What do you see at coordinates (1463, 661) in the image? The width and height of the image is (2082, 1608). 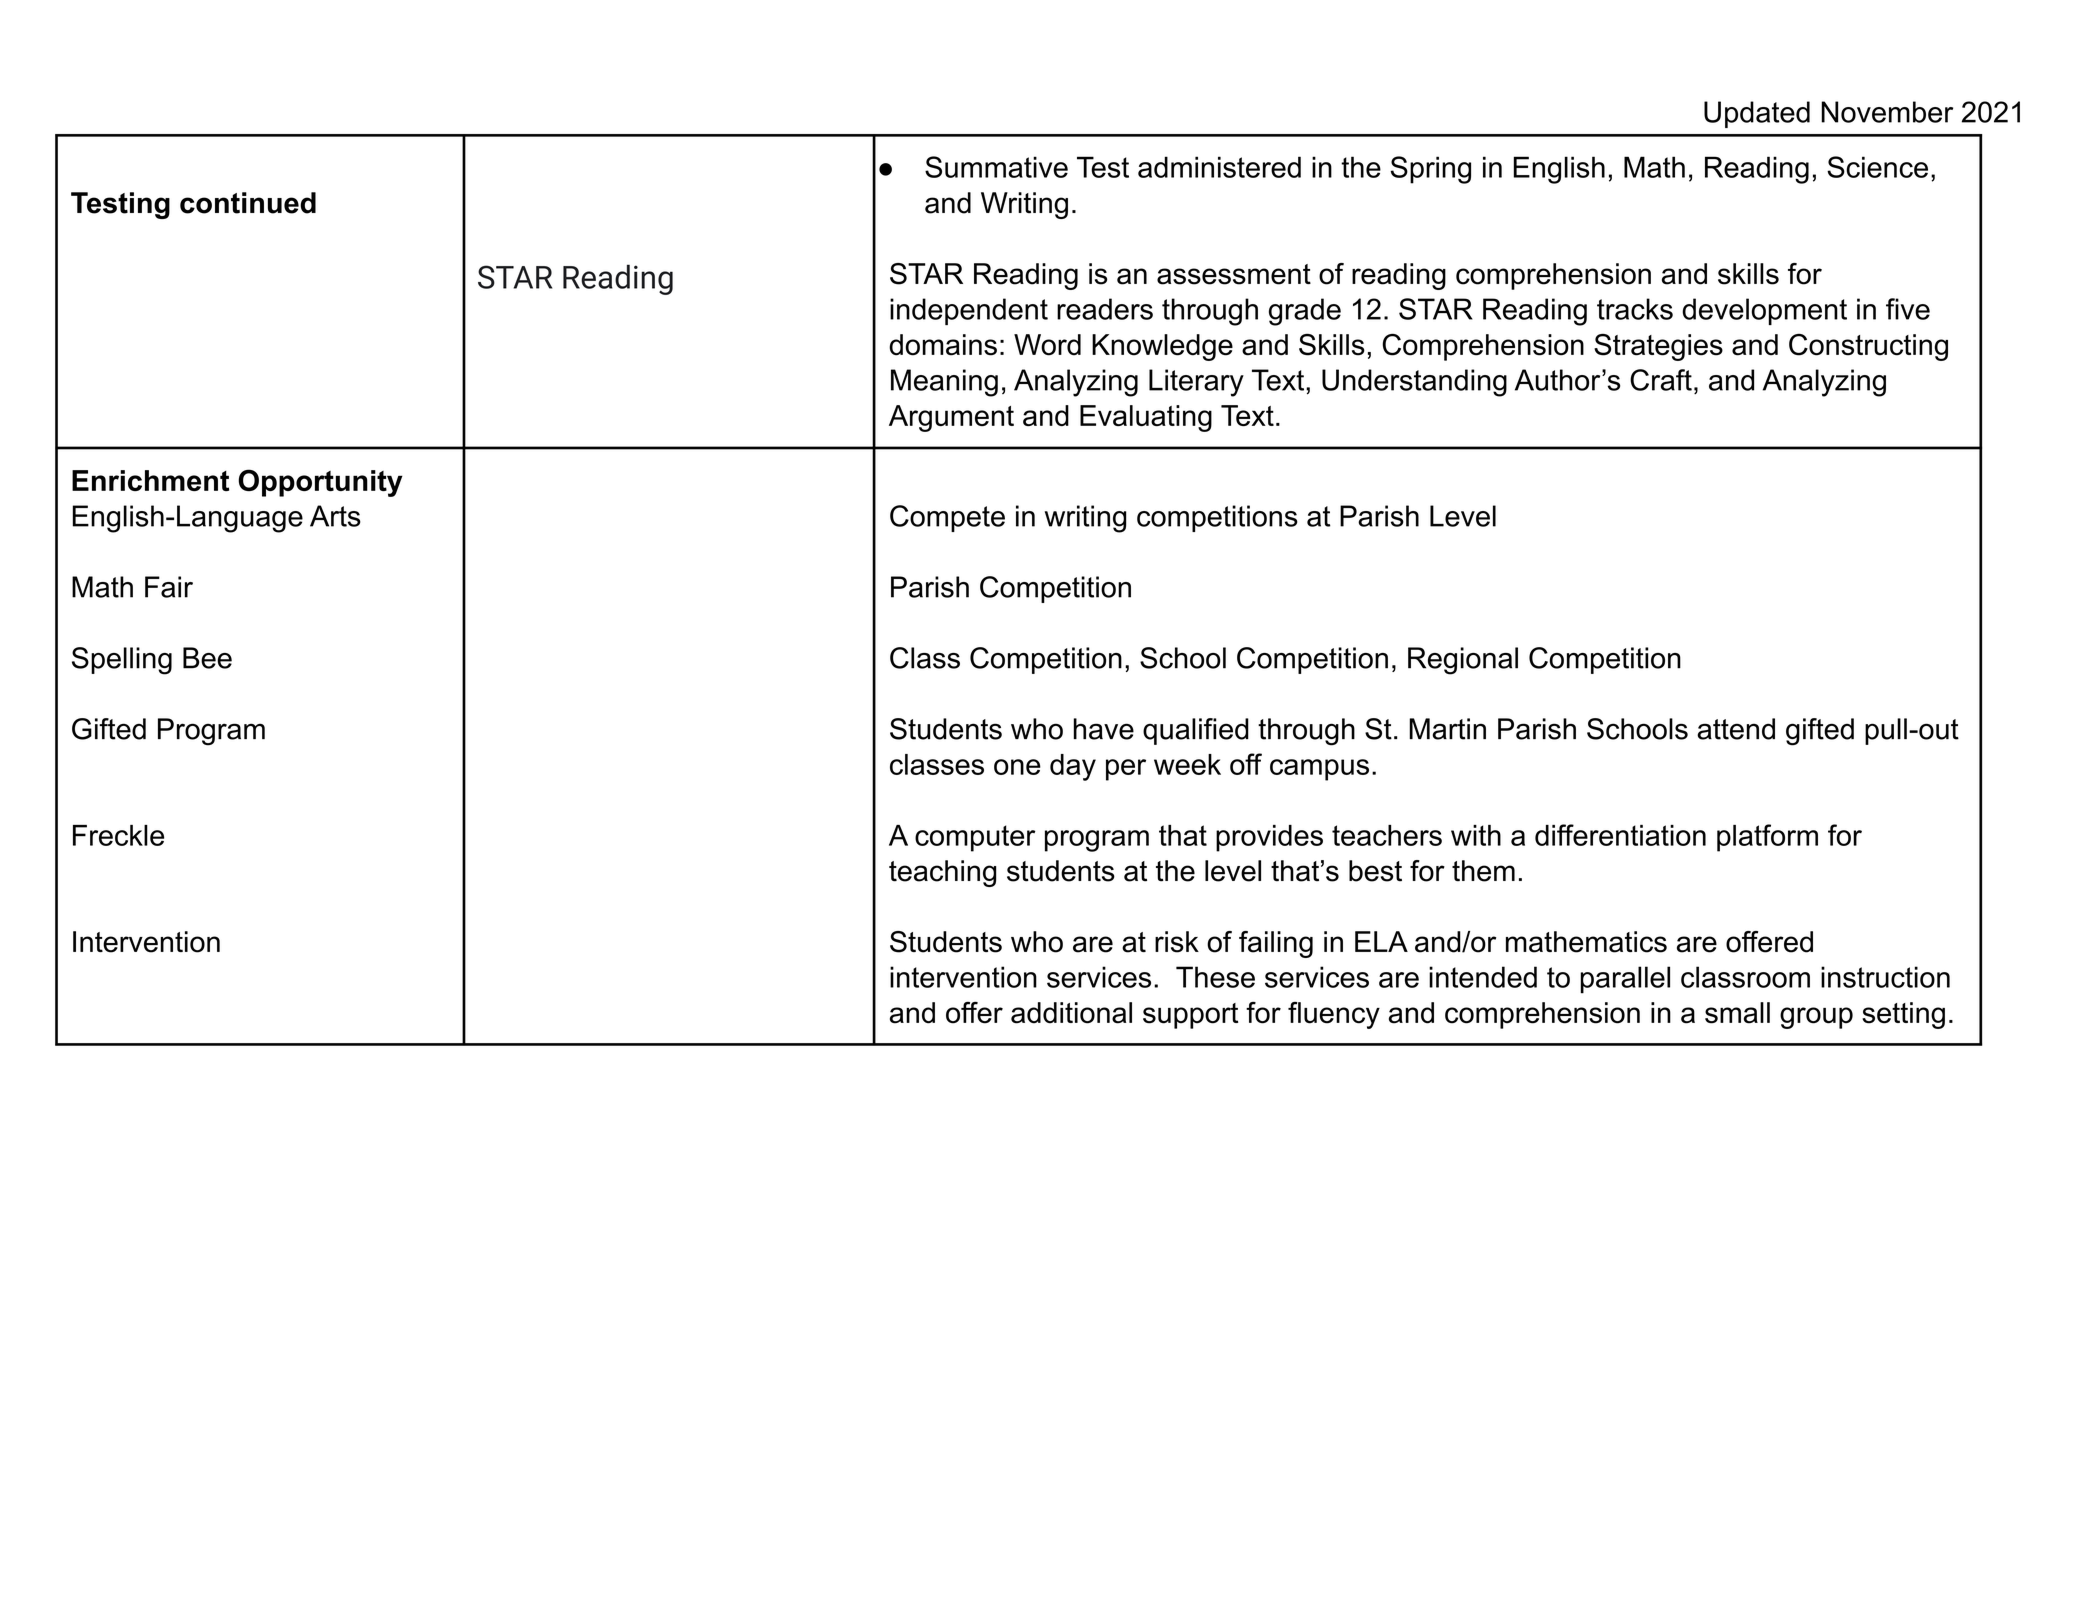 I see `Regional` at bounding box center [1463, 661].
